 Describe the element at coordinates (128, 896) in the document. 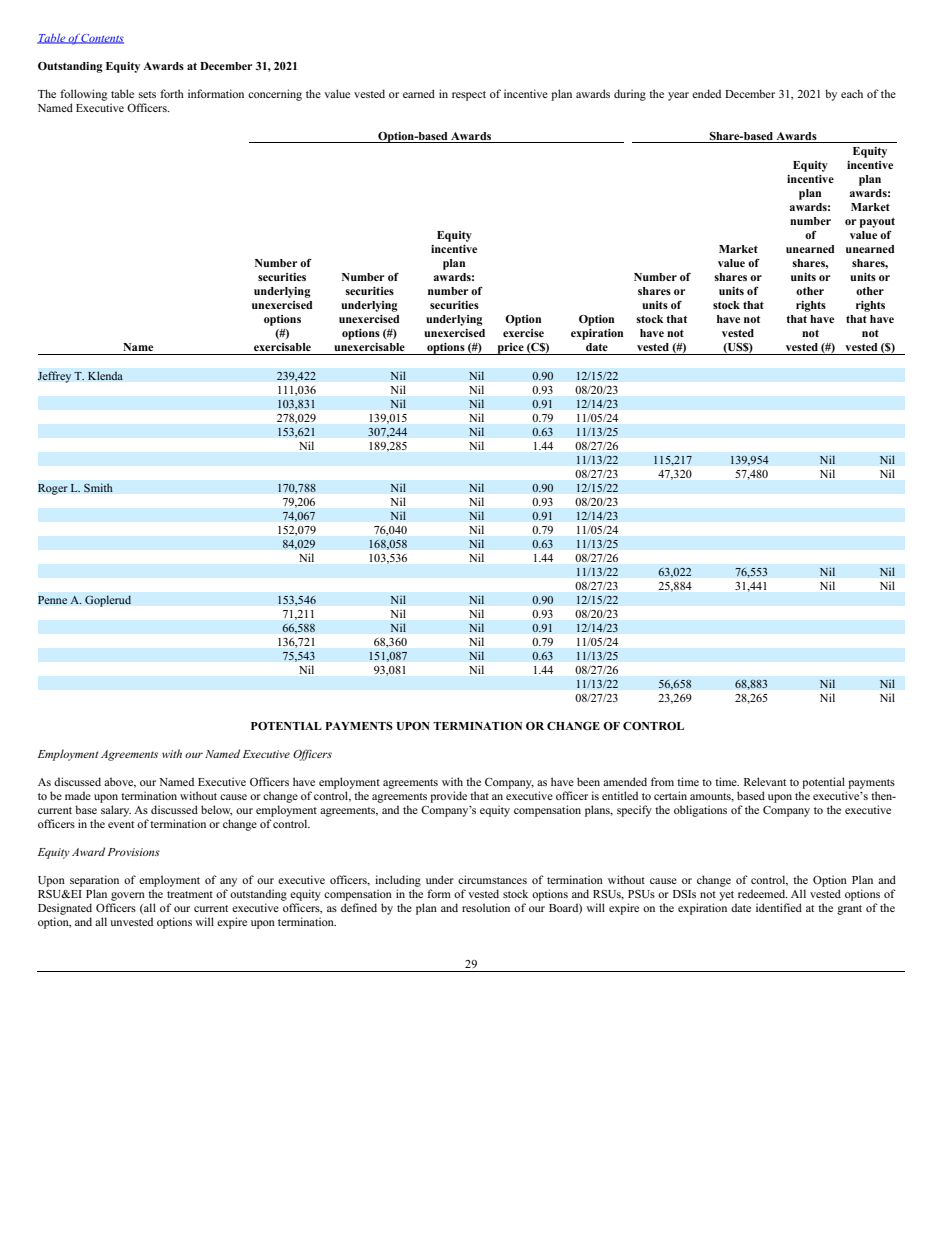

I see `govern` at that location.
